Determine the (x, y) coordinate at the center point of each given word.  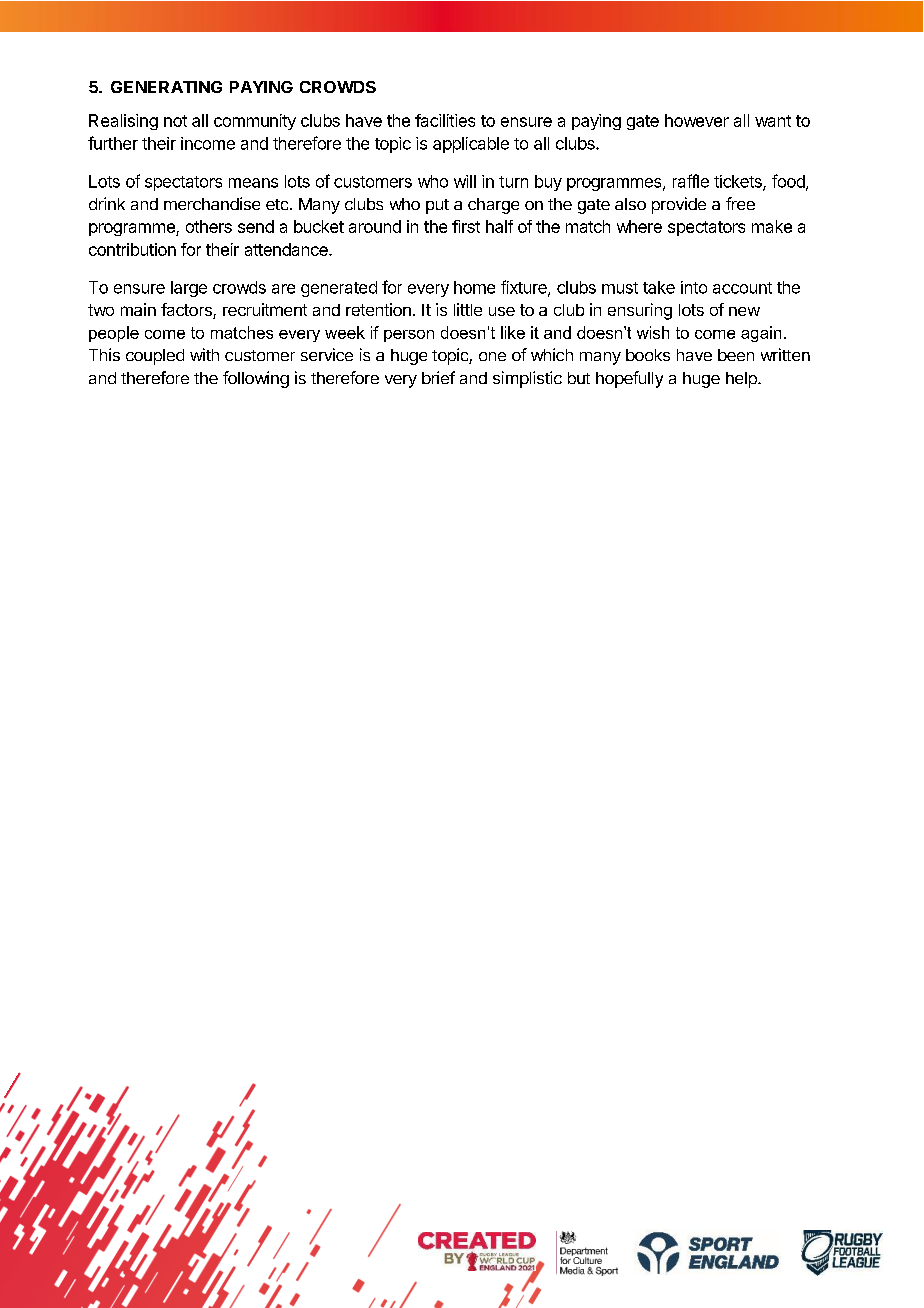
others (209, 226)
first (466, 226)
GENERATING (166, 87)
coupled (155, 357)
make (772, 226)
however (697, 120)
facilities (445, 120)
